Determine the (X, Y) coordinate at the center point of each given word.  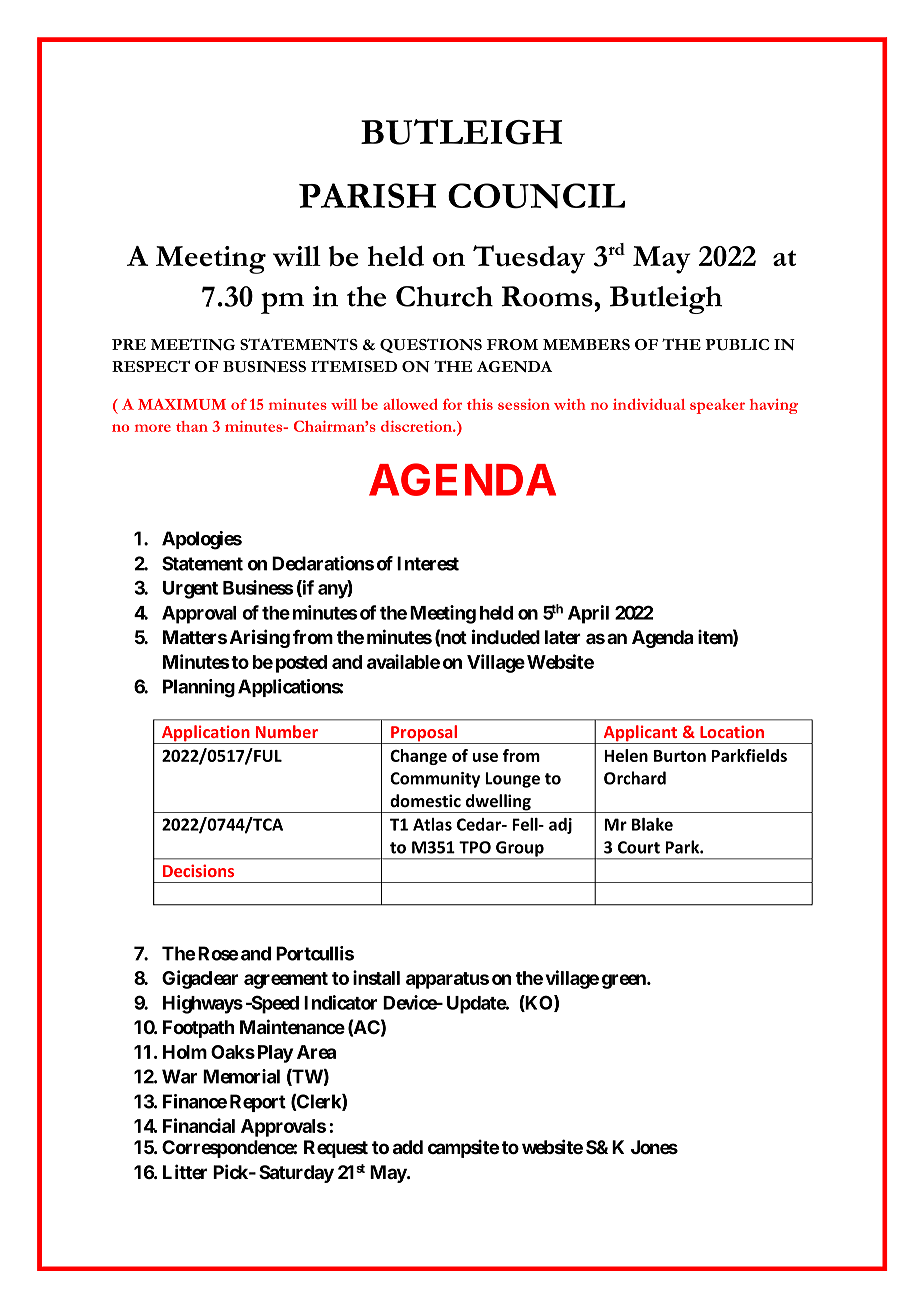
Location (732, 731)
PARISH (368, 195)
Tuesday (529, 259)
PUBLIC (737, 345)
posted (301, 664)
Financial (199, 1125)
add (408, 1147)
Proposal (424, 734)
